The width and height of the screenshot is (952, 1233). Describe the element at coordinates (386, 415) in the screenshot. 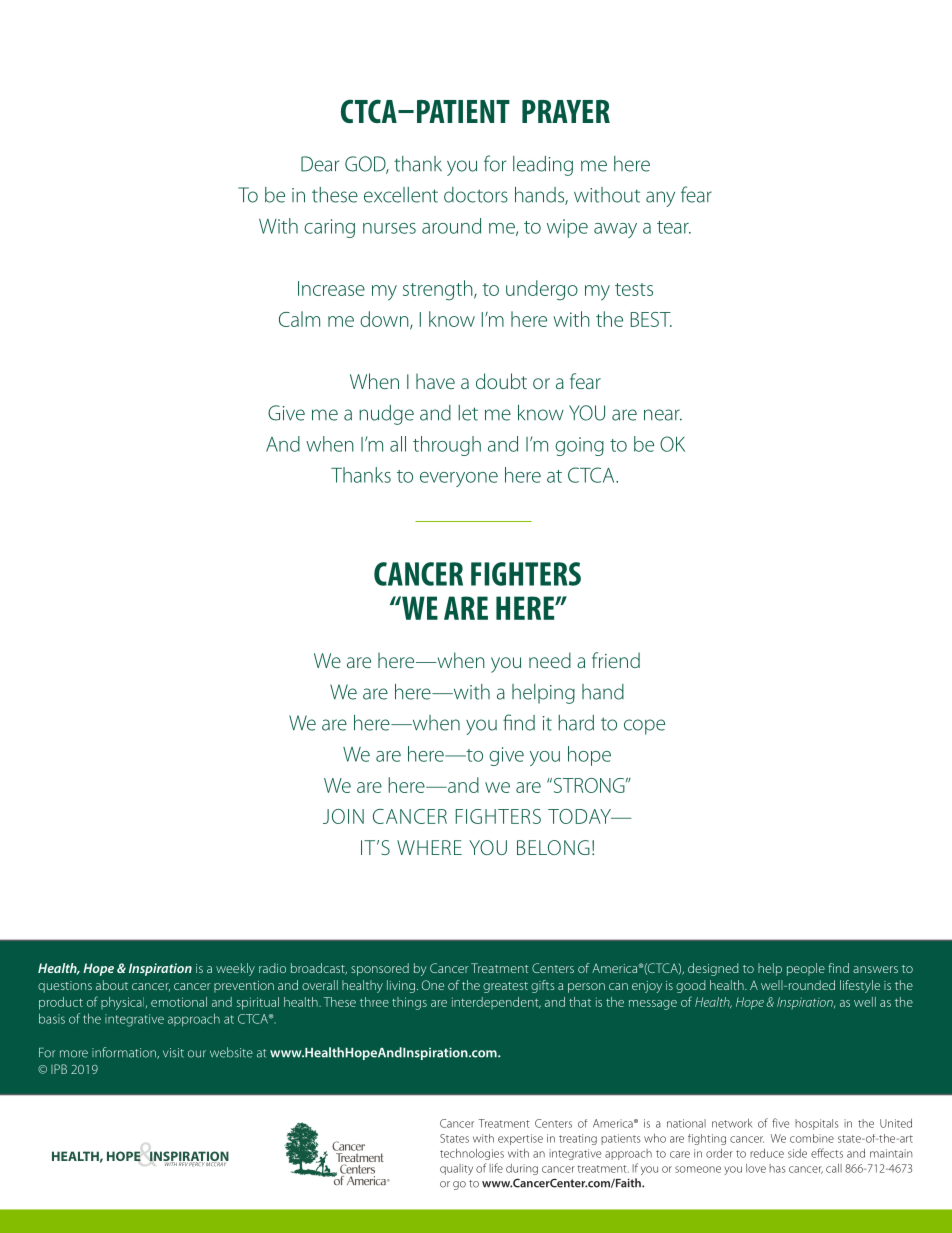

I see `nudge` at that location.
